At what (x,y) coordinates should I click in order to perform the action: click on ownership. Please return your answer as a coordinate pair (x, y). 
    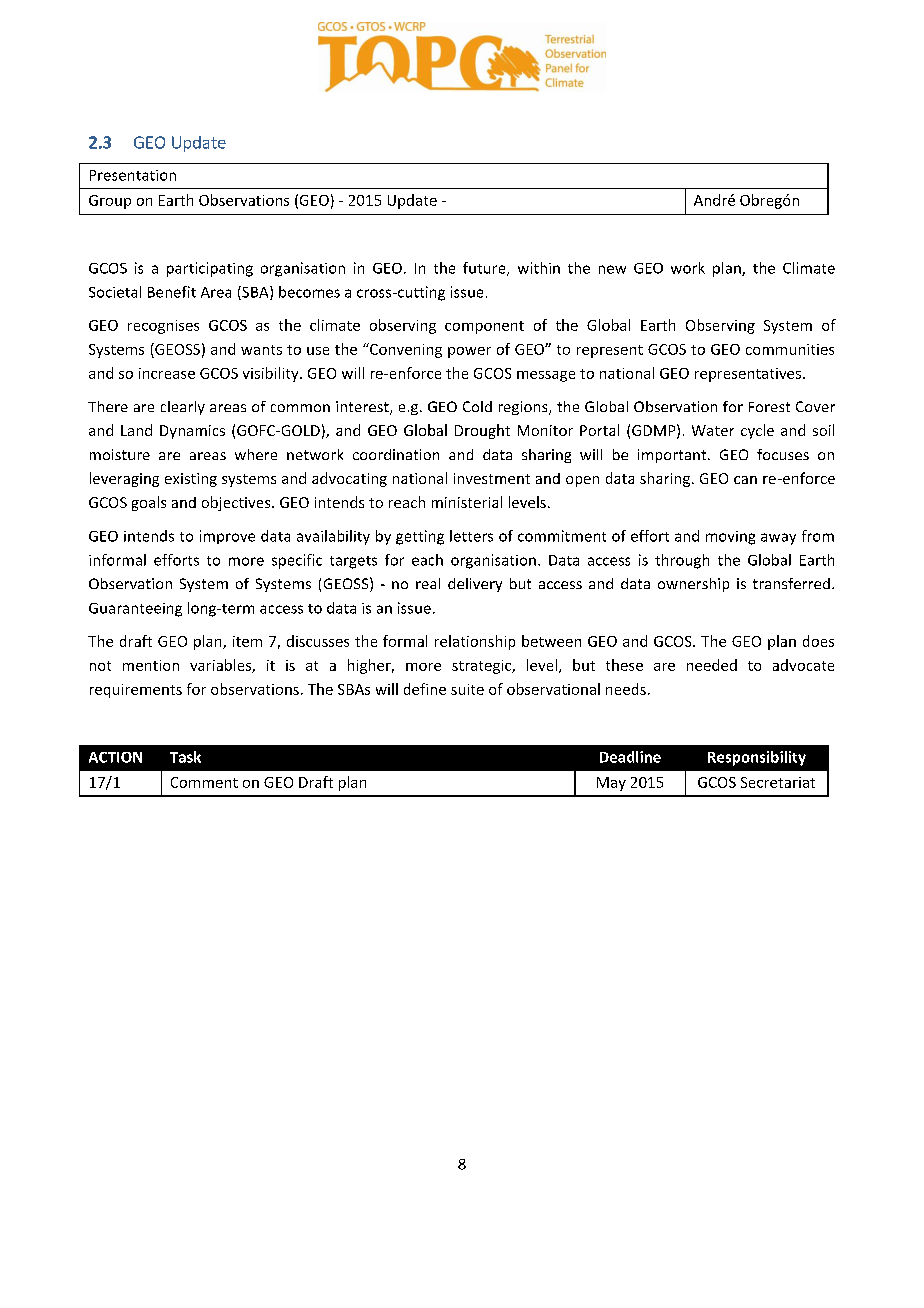
    Looking at the image, I should click on (693, 585).
